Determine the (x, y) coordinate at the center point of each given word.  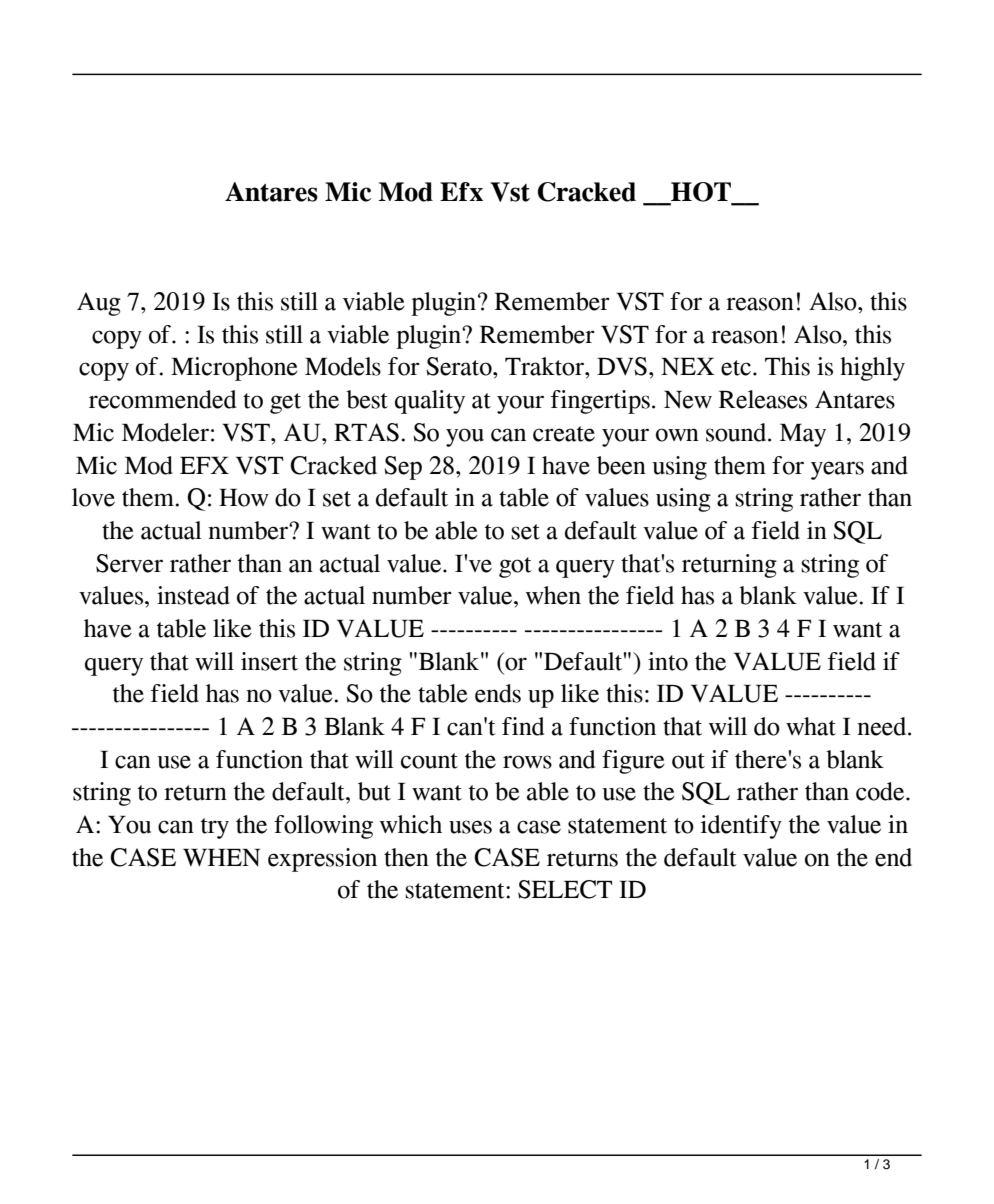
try (215, 828)
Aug (99, 304)
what (811, 726)
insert (269, 661)
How (244, 498)
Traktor (545, 366)
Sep (403, 468)
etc (736, 368)
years (837, 470)
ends (498, 693)
